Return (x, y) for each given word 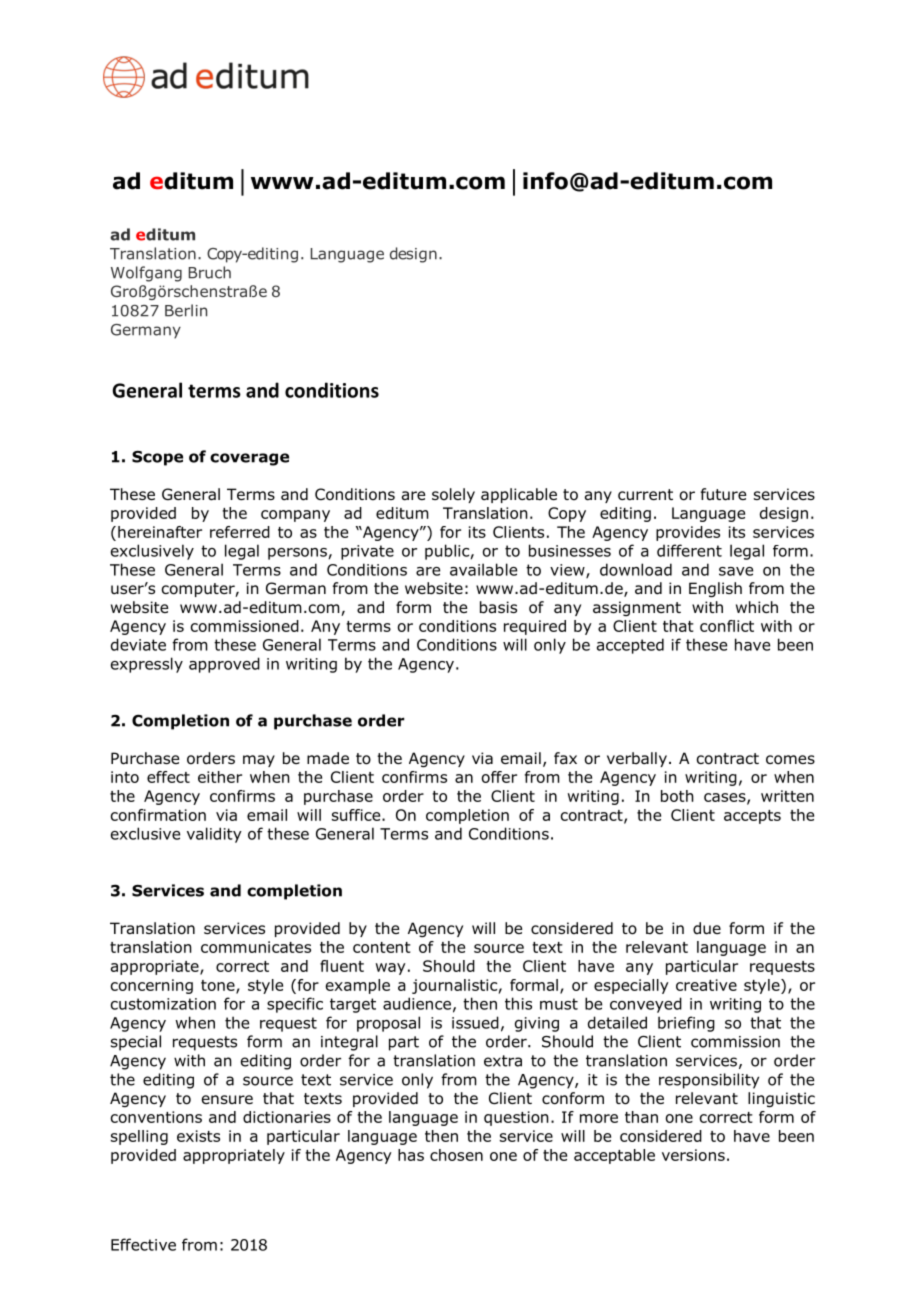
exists (198, 1136)
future (723, 494)
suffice (357, 815)
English (715, 589)
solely (453, 495)
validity (214, 835)
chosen (456, 1155)
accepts (752, 817)
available (483, 569)
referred (240, 532)
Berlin (186, 310)
